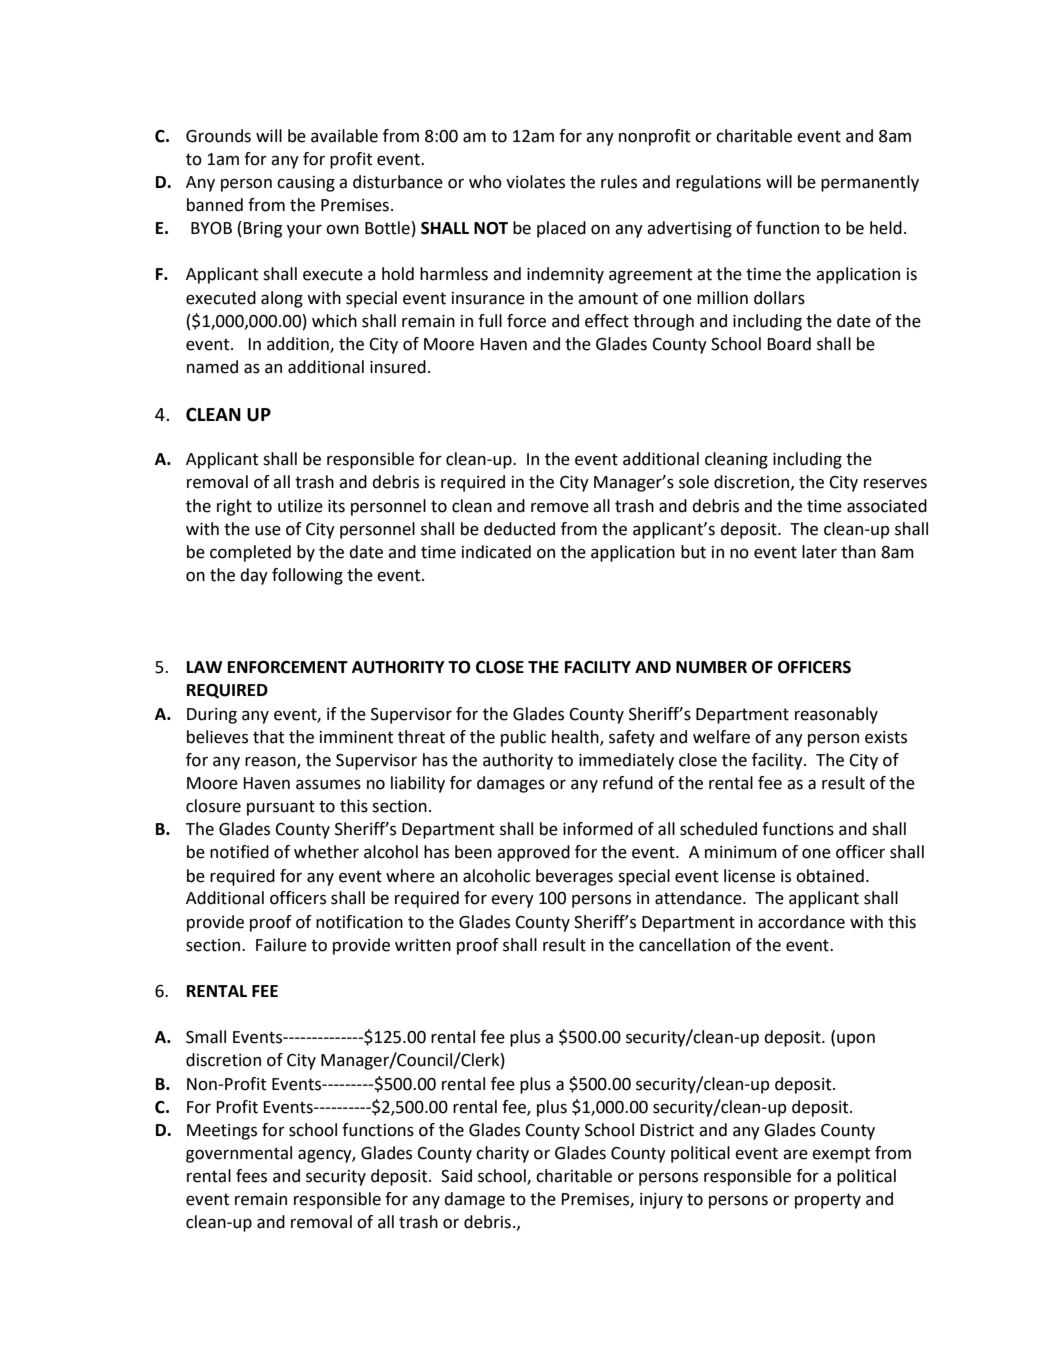 This document has height=1363, width=1053. Describe the element at coordinates (711, 667) in the document. I see `NUMBER` at that location.
